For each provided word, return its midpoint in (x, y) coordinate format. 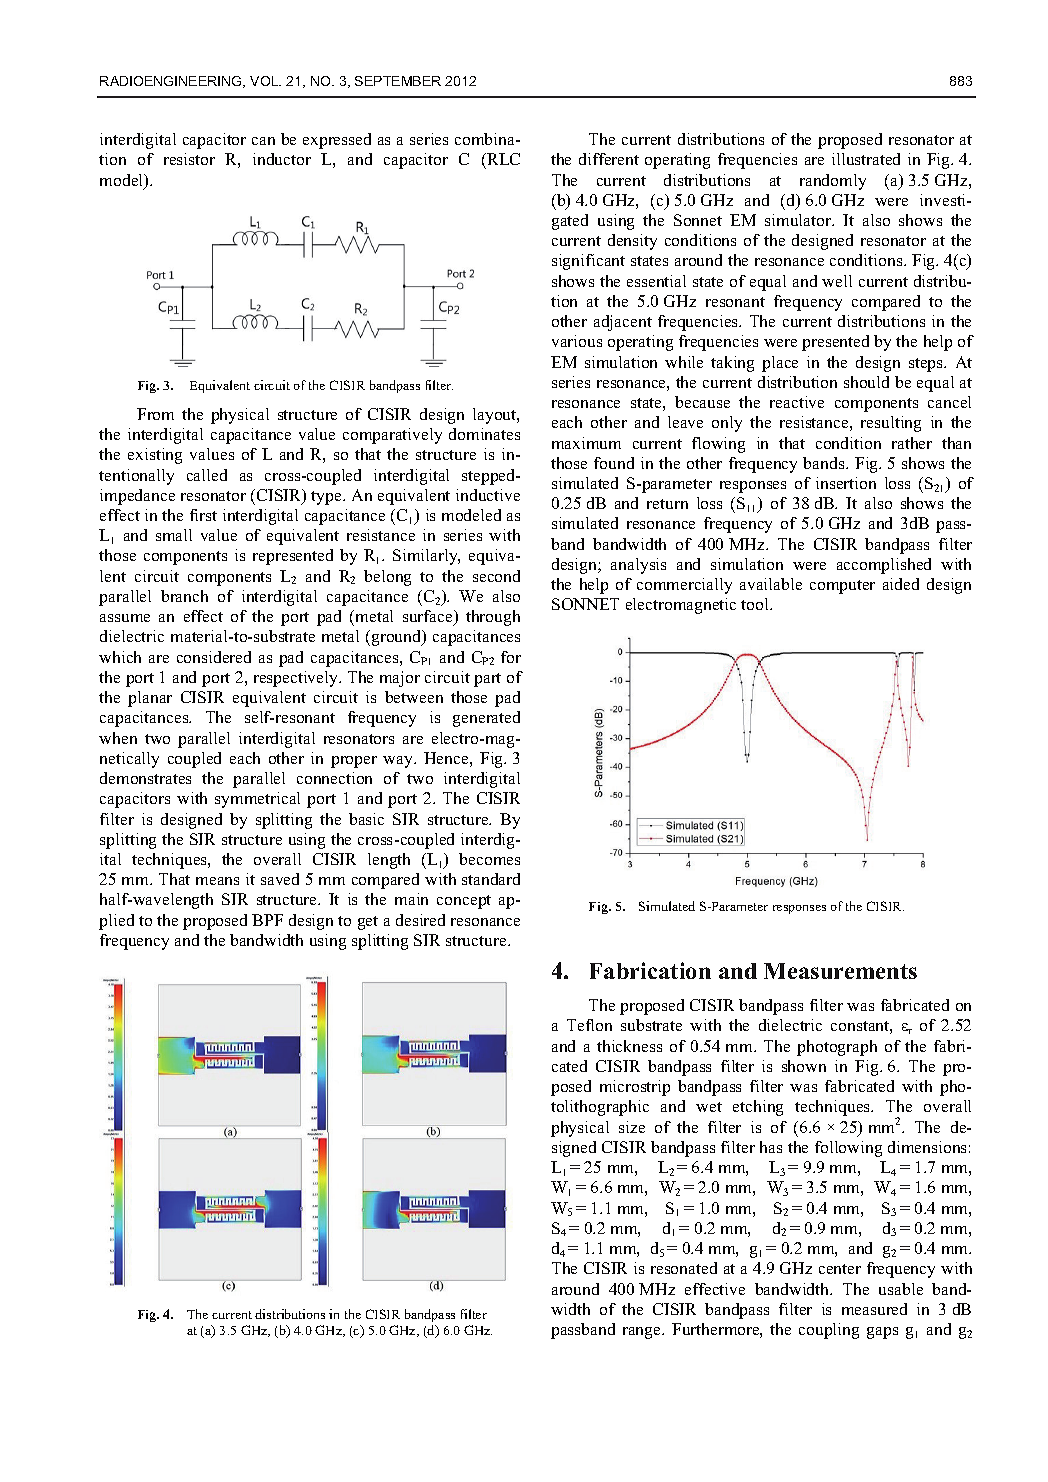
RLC (502, 161)
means (217, 881)
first (203, 515)
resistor (189, 159)
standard (491, 879)
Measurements (840, 971)
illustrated (866, 159)
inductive (488, 495)
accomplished (884, 566)
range (643, 1333)
